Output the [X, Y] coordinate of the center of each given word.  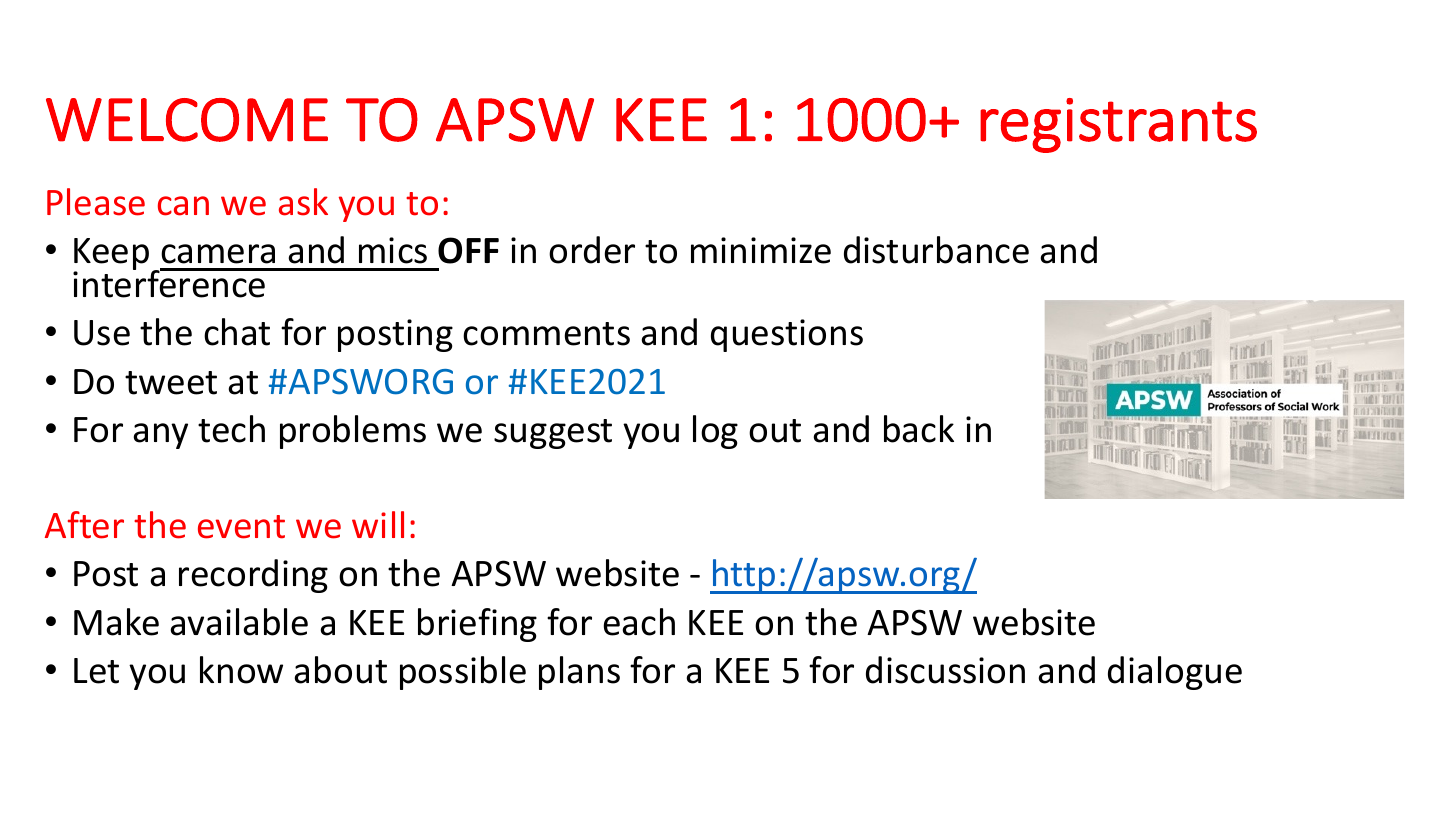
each [639, 622]
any [160, 436]
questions [787, 335]
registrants [1118, 125]
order [592, 250]
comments [546, 334]
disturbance [936, 250]
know [241, 670]
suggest [553, 434]
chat [237, 332]
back [919, 429]
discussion [945, 670]
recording [253, 576]
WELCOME [187, 120]
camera [218, 254]
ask [303, 202]
